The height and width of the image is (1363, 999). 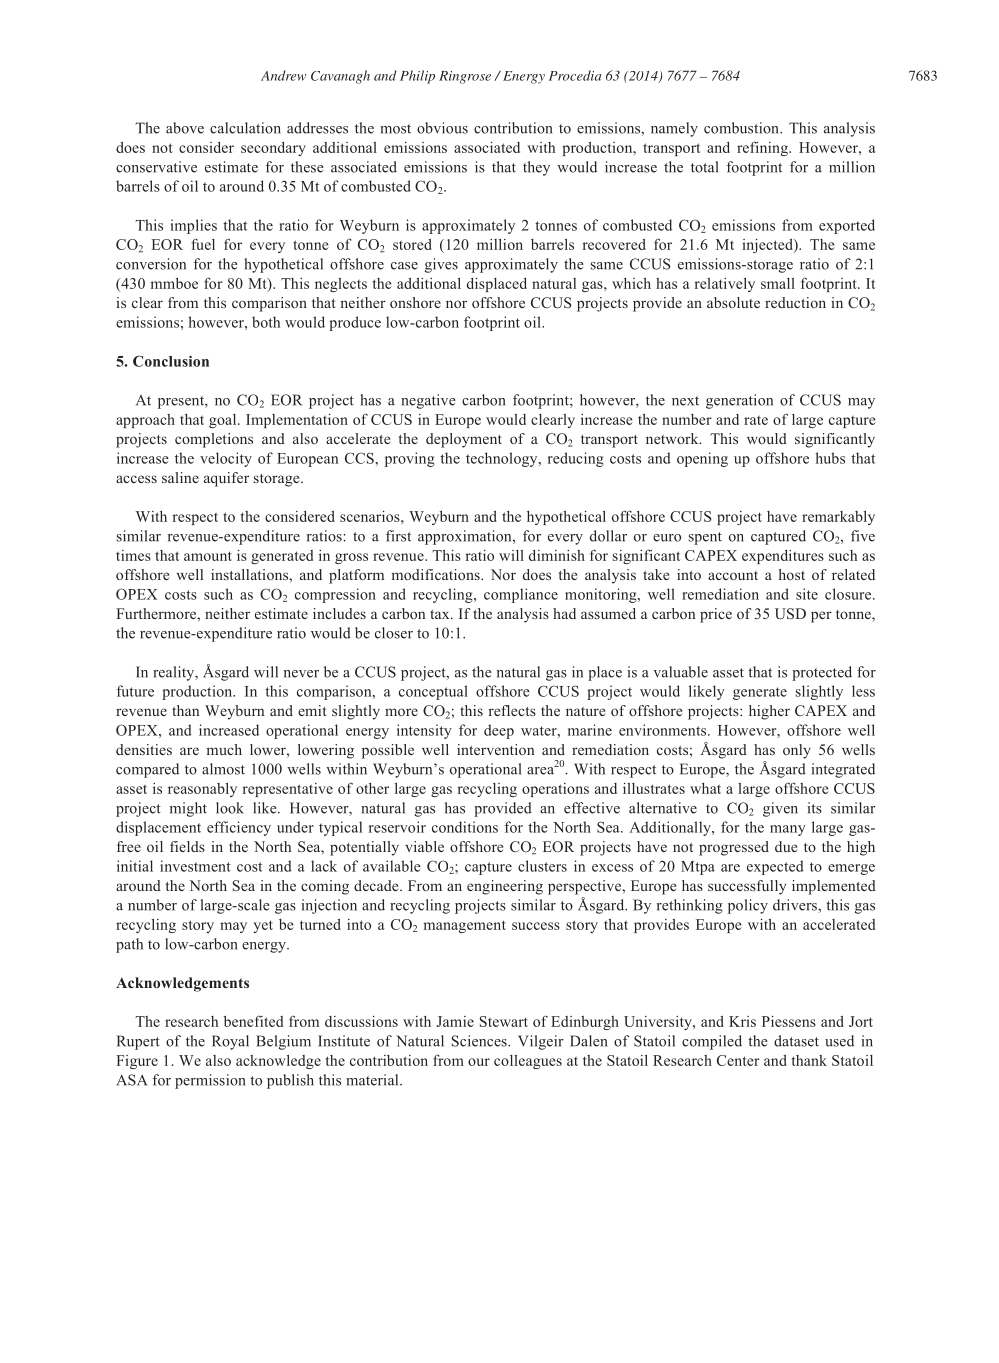 What do you see at coordinates (499, 731) in the image?
I see `deep` at bounding box center [499, 731].
